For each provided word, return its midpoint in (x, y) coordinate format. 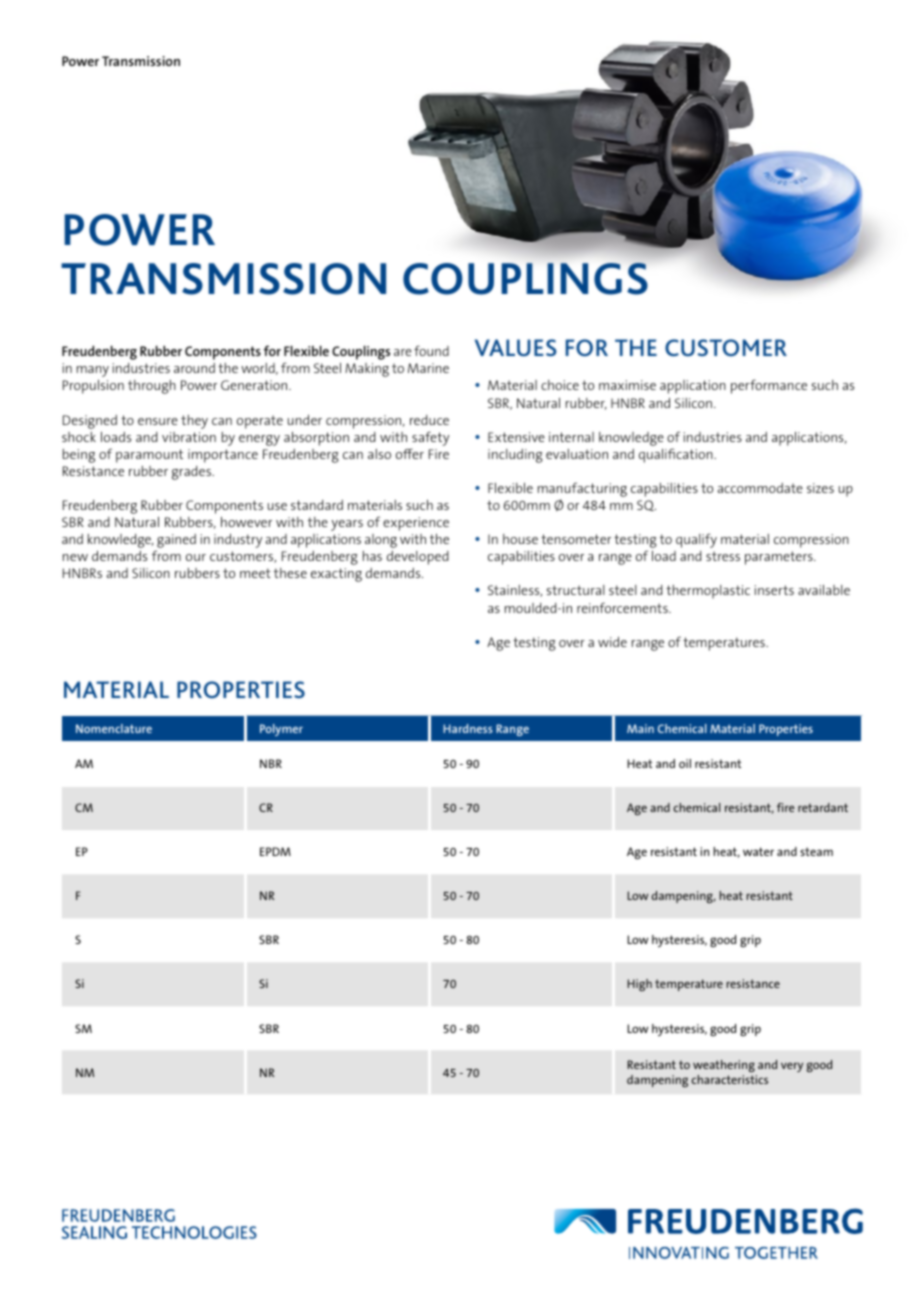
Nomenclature (114, 728)
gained (176, 542)
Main (640, 728)
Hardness (468, 728)
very (792, 1067)
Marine (428, 368)
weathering (724, 1066)
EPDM (275, 851)
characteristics (730, 1079)
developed (418, 558)
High (640, 985)
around (194, 368)
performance (769, 386)
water (758, 851)
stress (723, 556)
